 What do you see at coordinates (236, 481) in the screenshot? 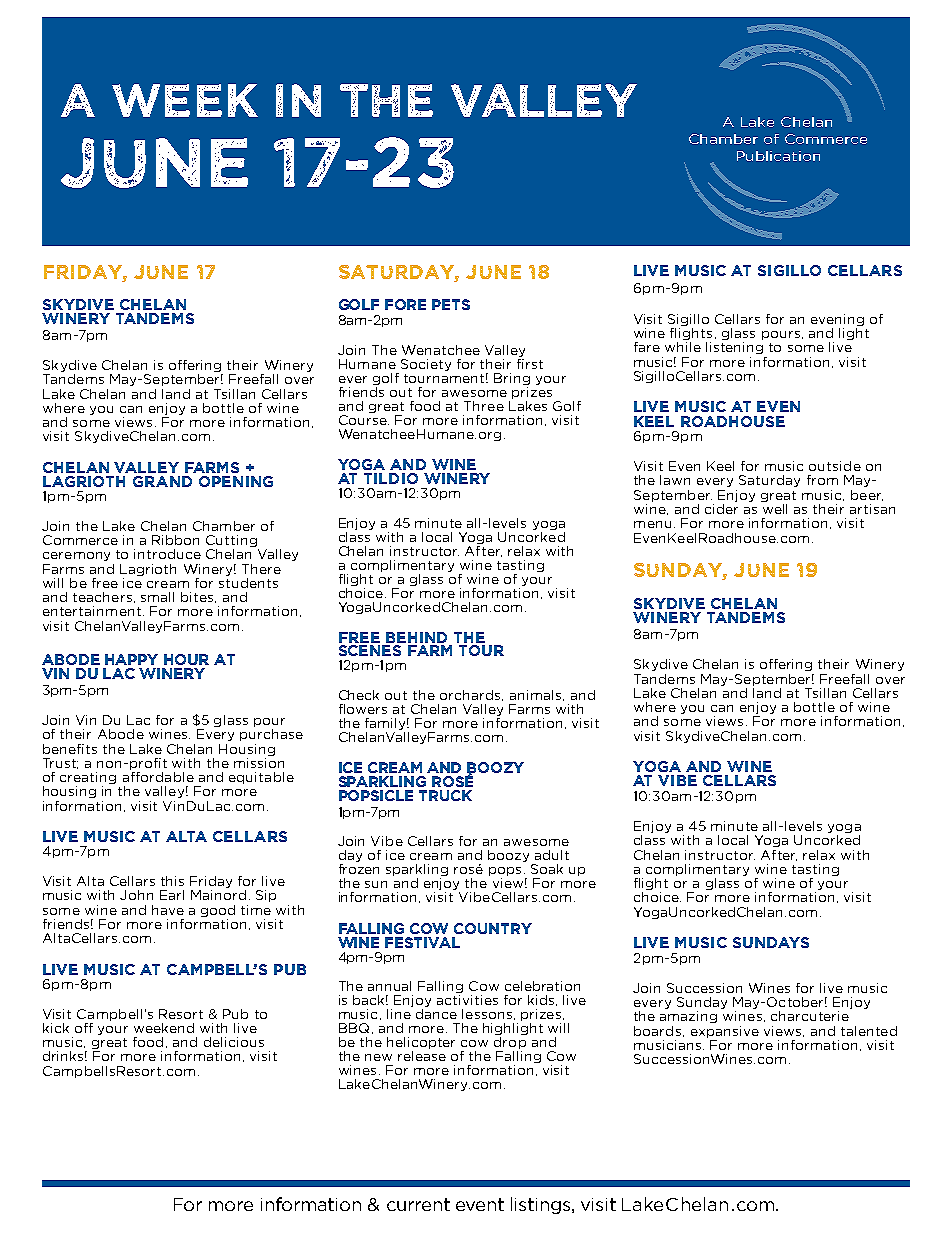
I see `OPENING` at bounding box center [236, 481].
